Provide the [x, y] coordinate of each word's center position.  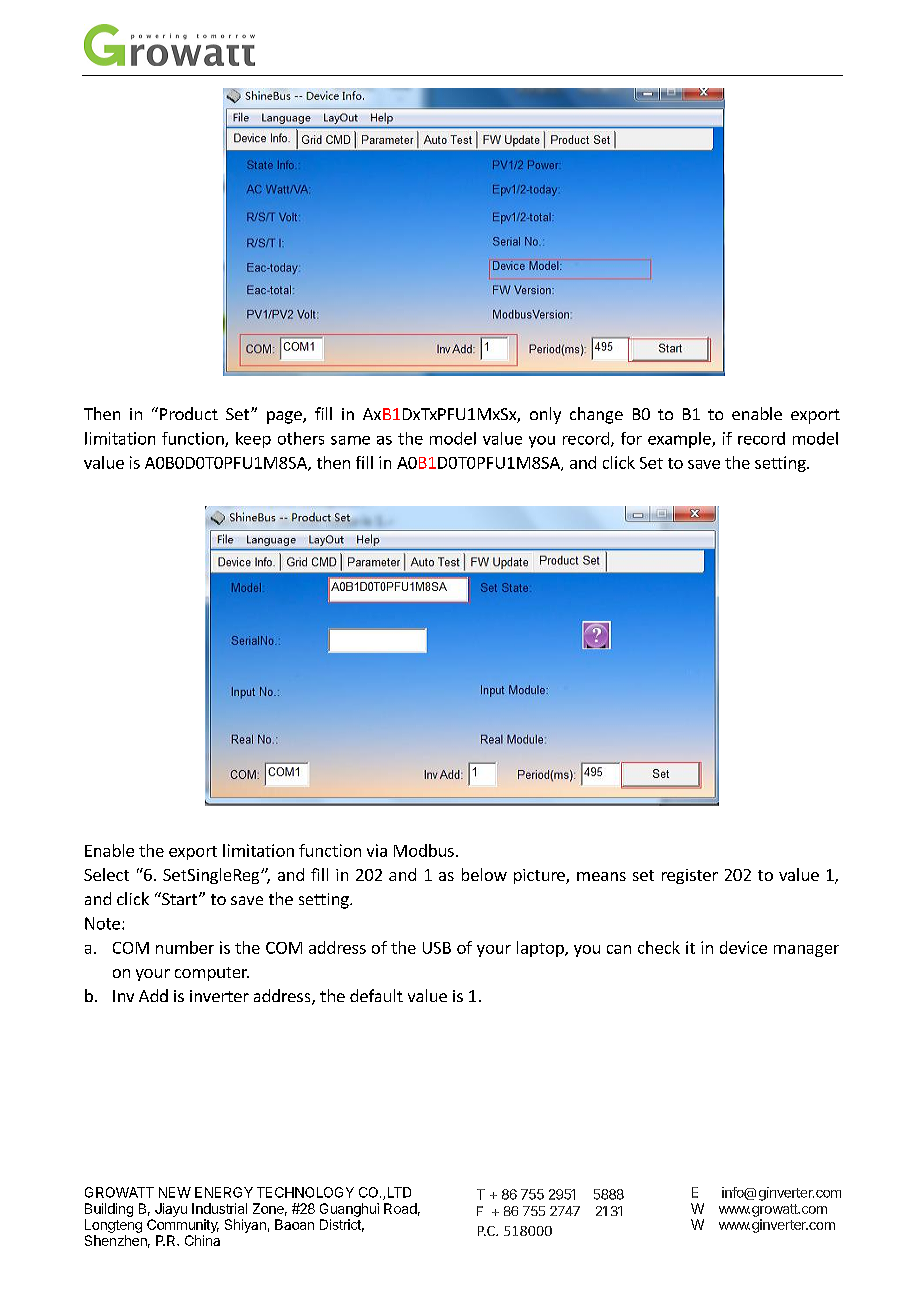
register [690, 876]
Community [183, 1226]
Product [189, 413]
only [545, 415]
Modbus [424, 850]
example [680, 440]
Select [106, 874]
